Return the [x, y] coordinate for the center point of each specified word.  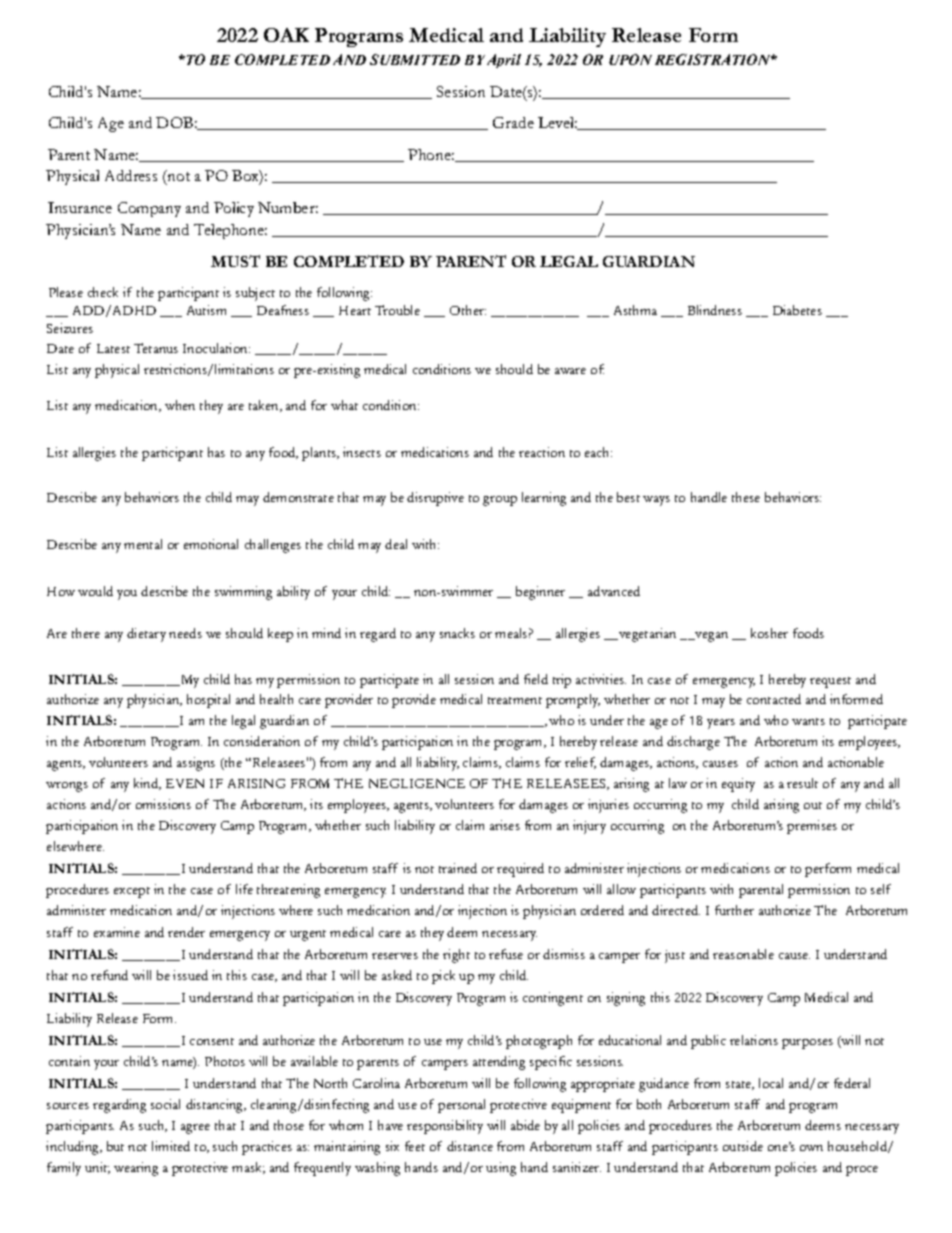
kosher [769, 633]
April [504, 61]
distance [470, 1146]
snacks [457, 633]
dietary [146, 635]
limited [171, 1146]
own [811, 1148]
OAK [286, 35]
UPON [630, 59]
